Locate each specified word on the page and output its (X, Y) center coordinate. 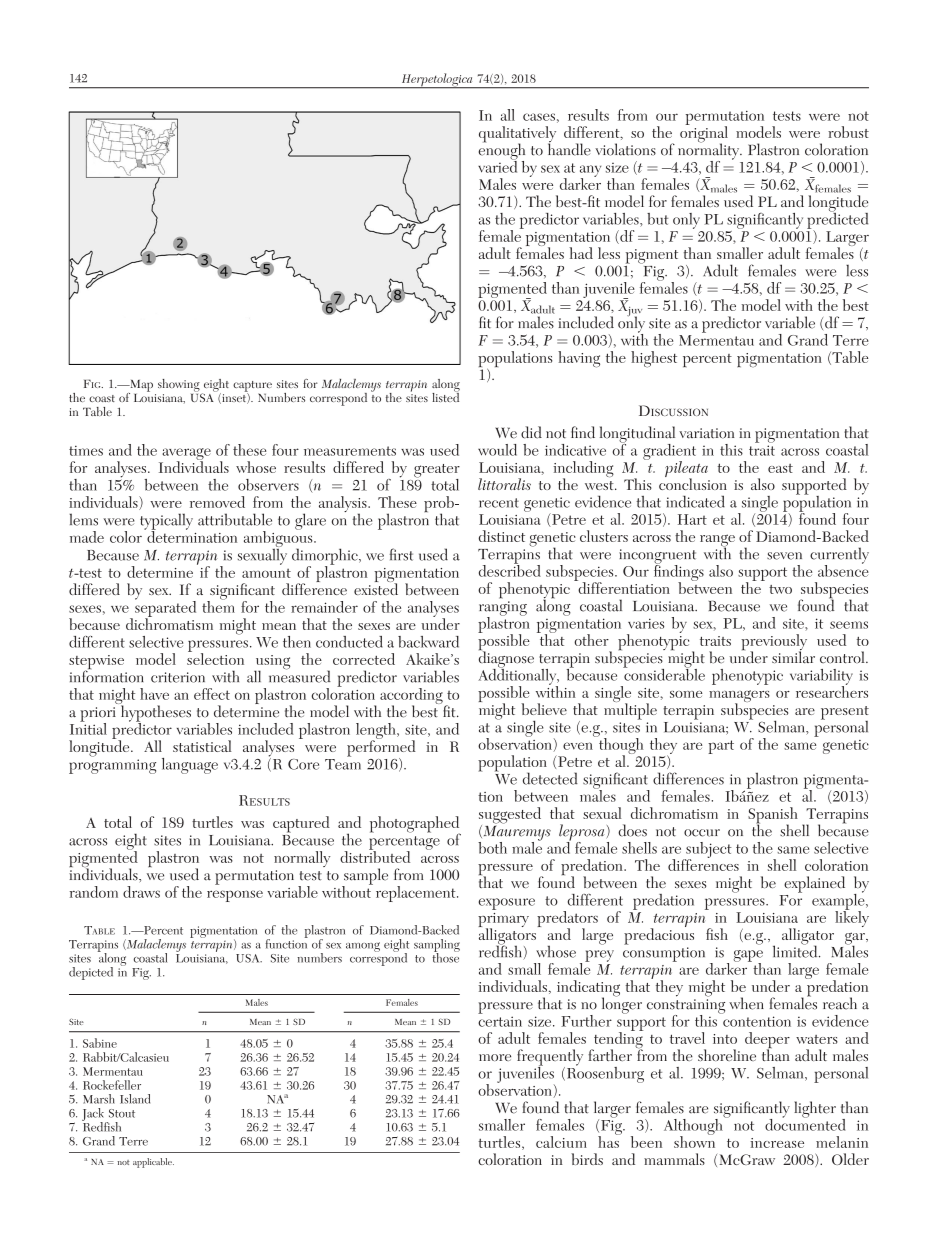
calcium (561, 1142)
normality (710, 151)
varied (497, 165)
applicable (153, 1163)
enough (501, 151)
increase (777, 1143)
